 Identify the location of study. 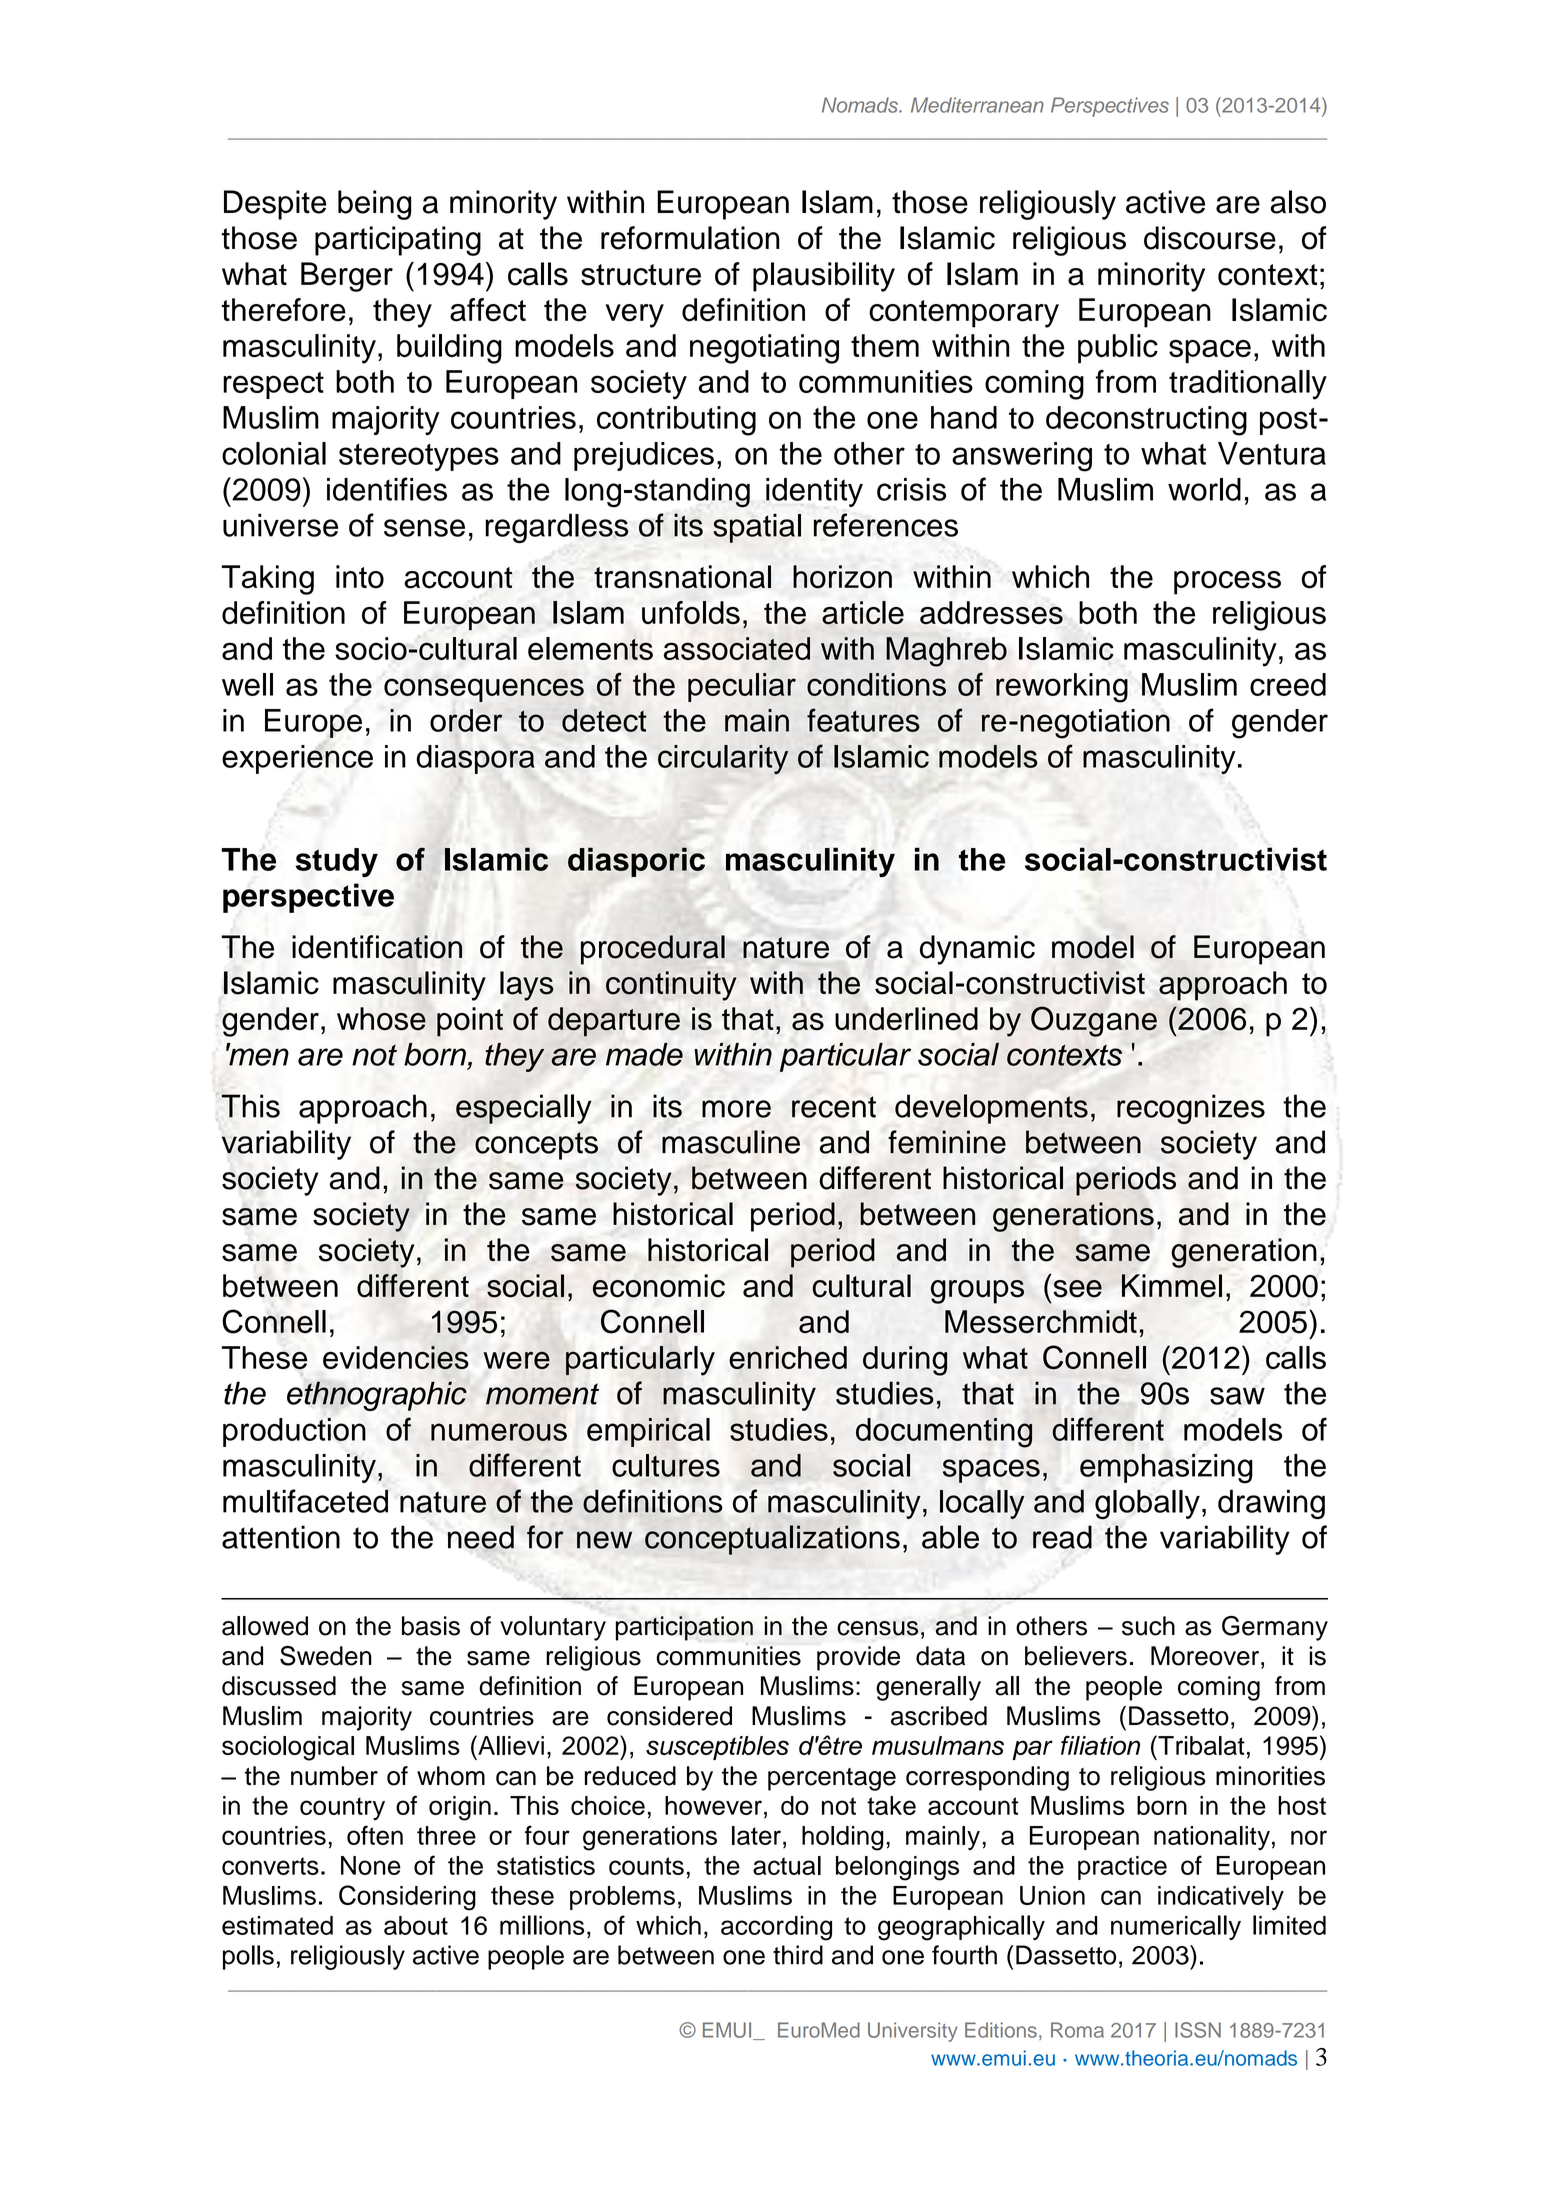
(337, 863).
